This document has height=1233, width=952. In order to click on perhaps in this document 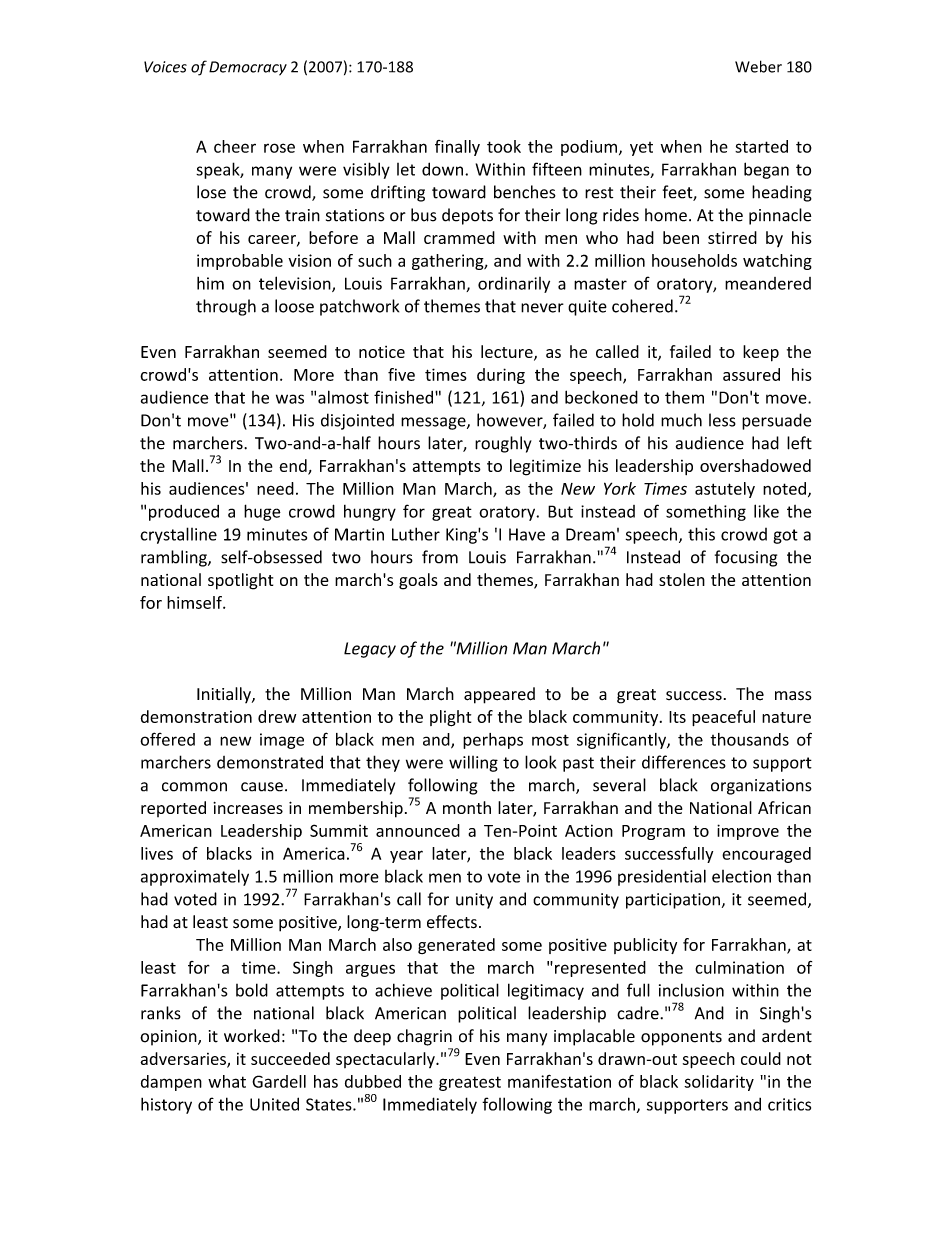, I will do `click(493, 741)`.
